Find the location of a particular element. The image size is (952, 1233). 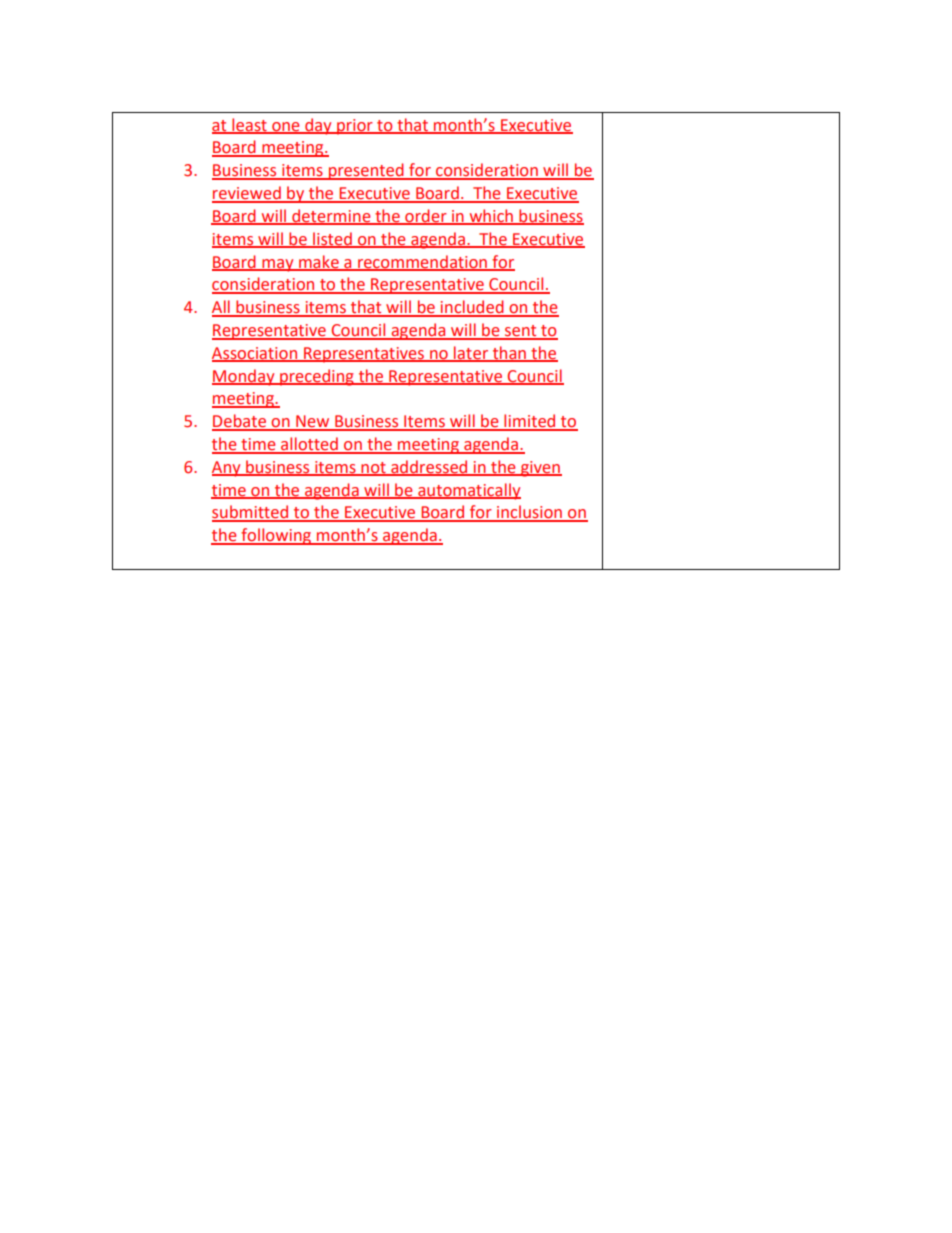

least is located at coordinates (249, 125).
